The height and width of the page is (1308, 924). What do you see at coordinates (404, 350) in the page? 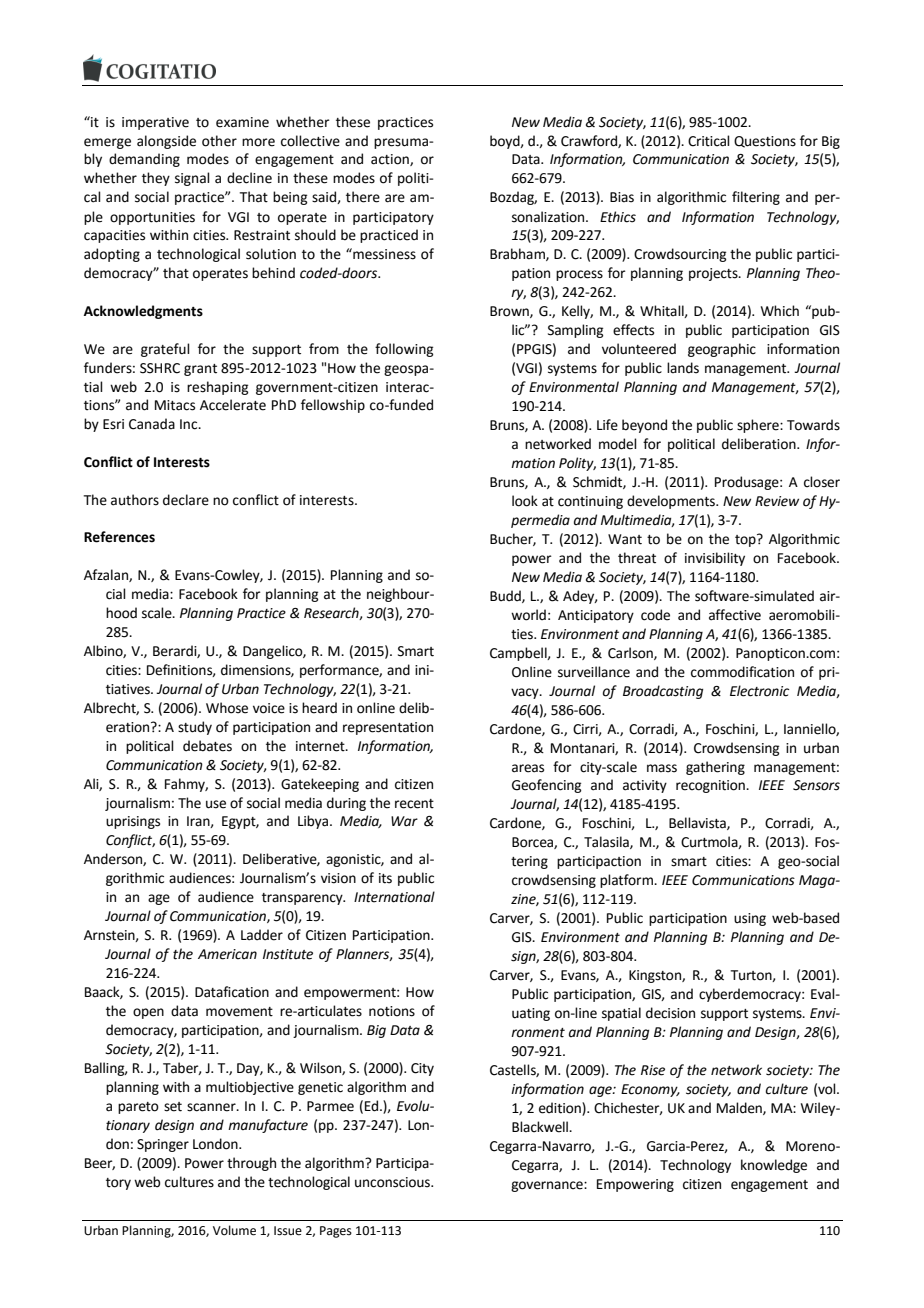
I see `following` at bounding box center [404, 350].
